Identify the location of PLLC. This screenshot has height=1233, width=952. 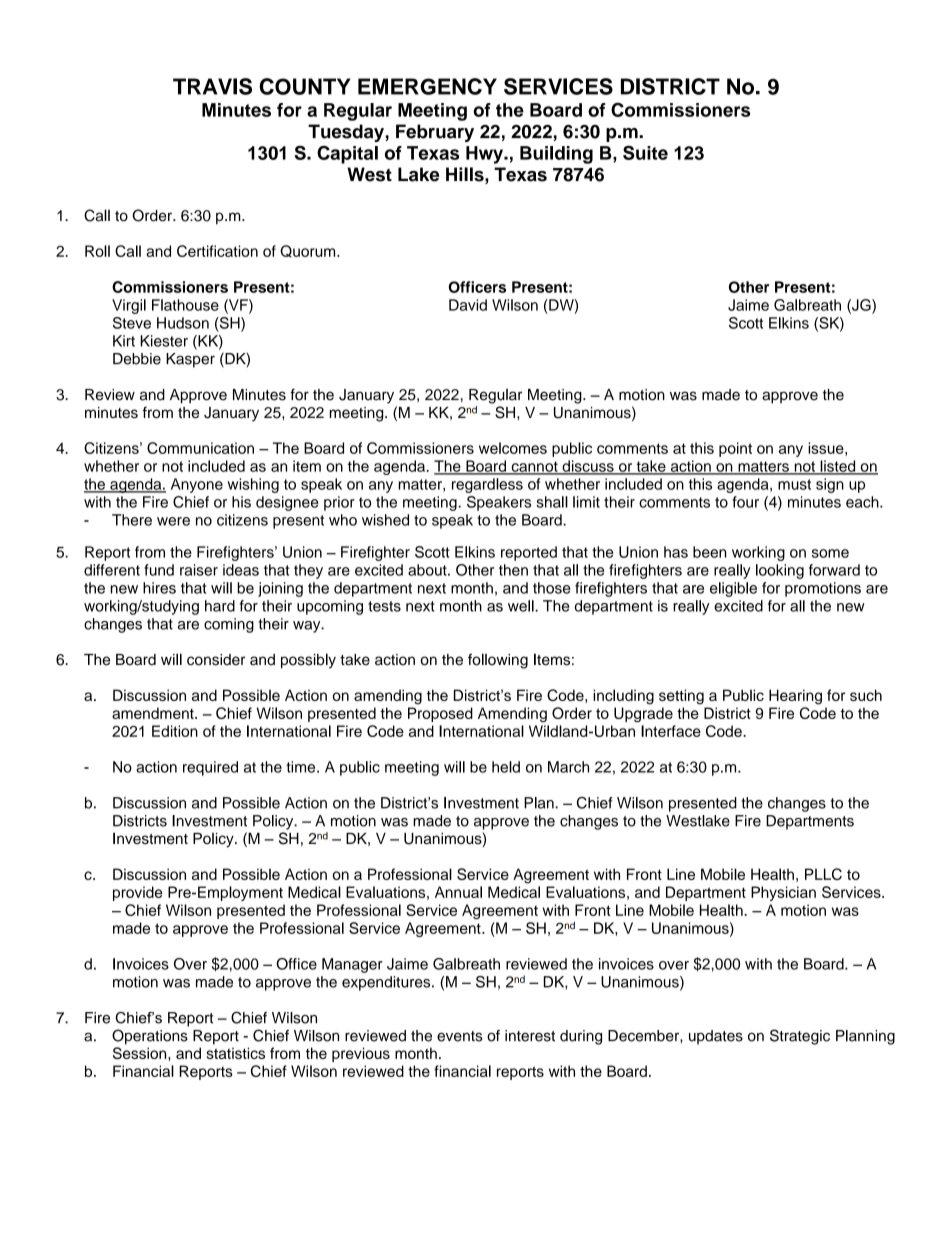
(823, 874).
